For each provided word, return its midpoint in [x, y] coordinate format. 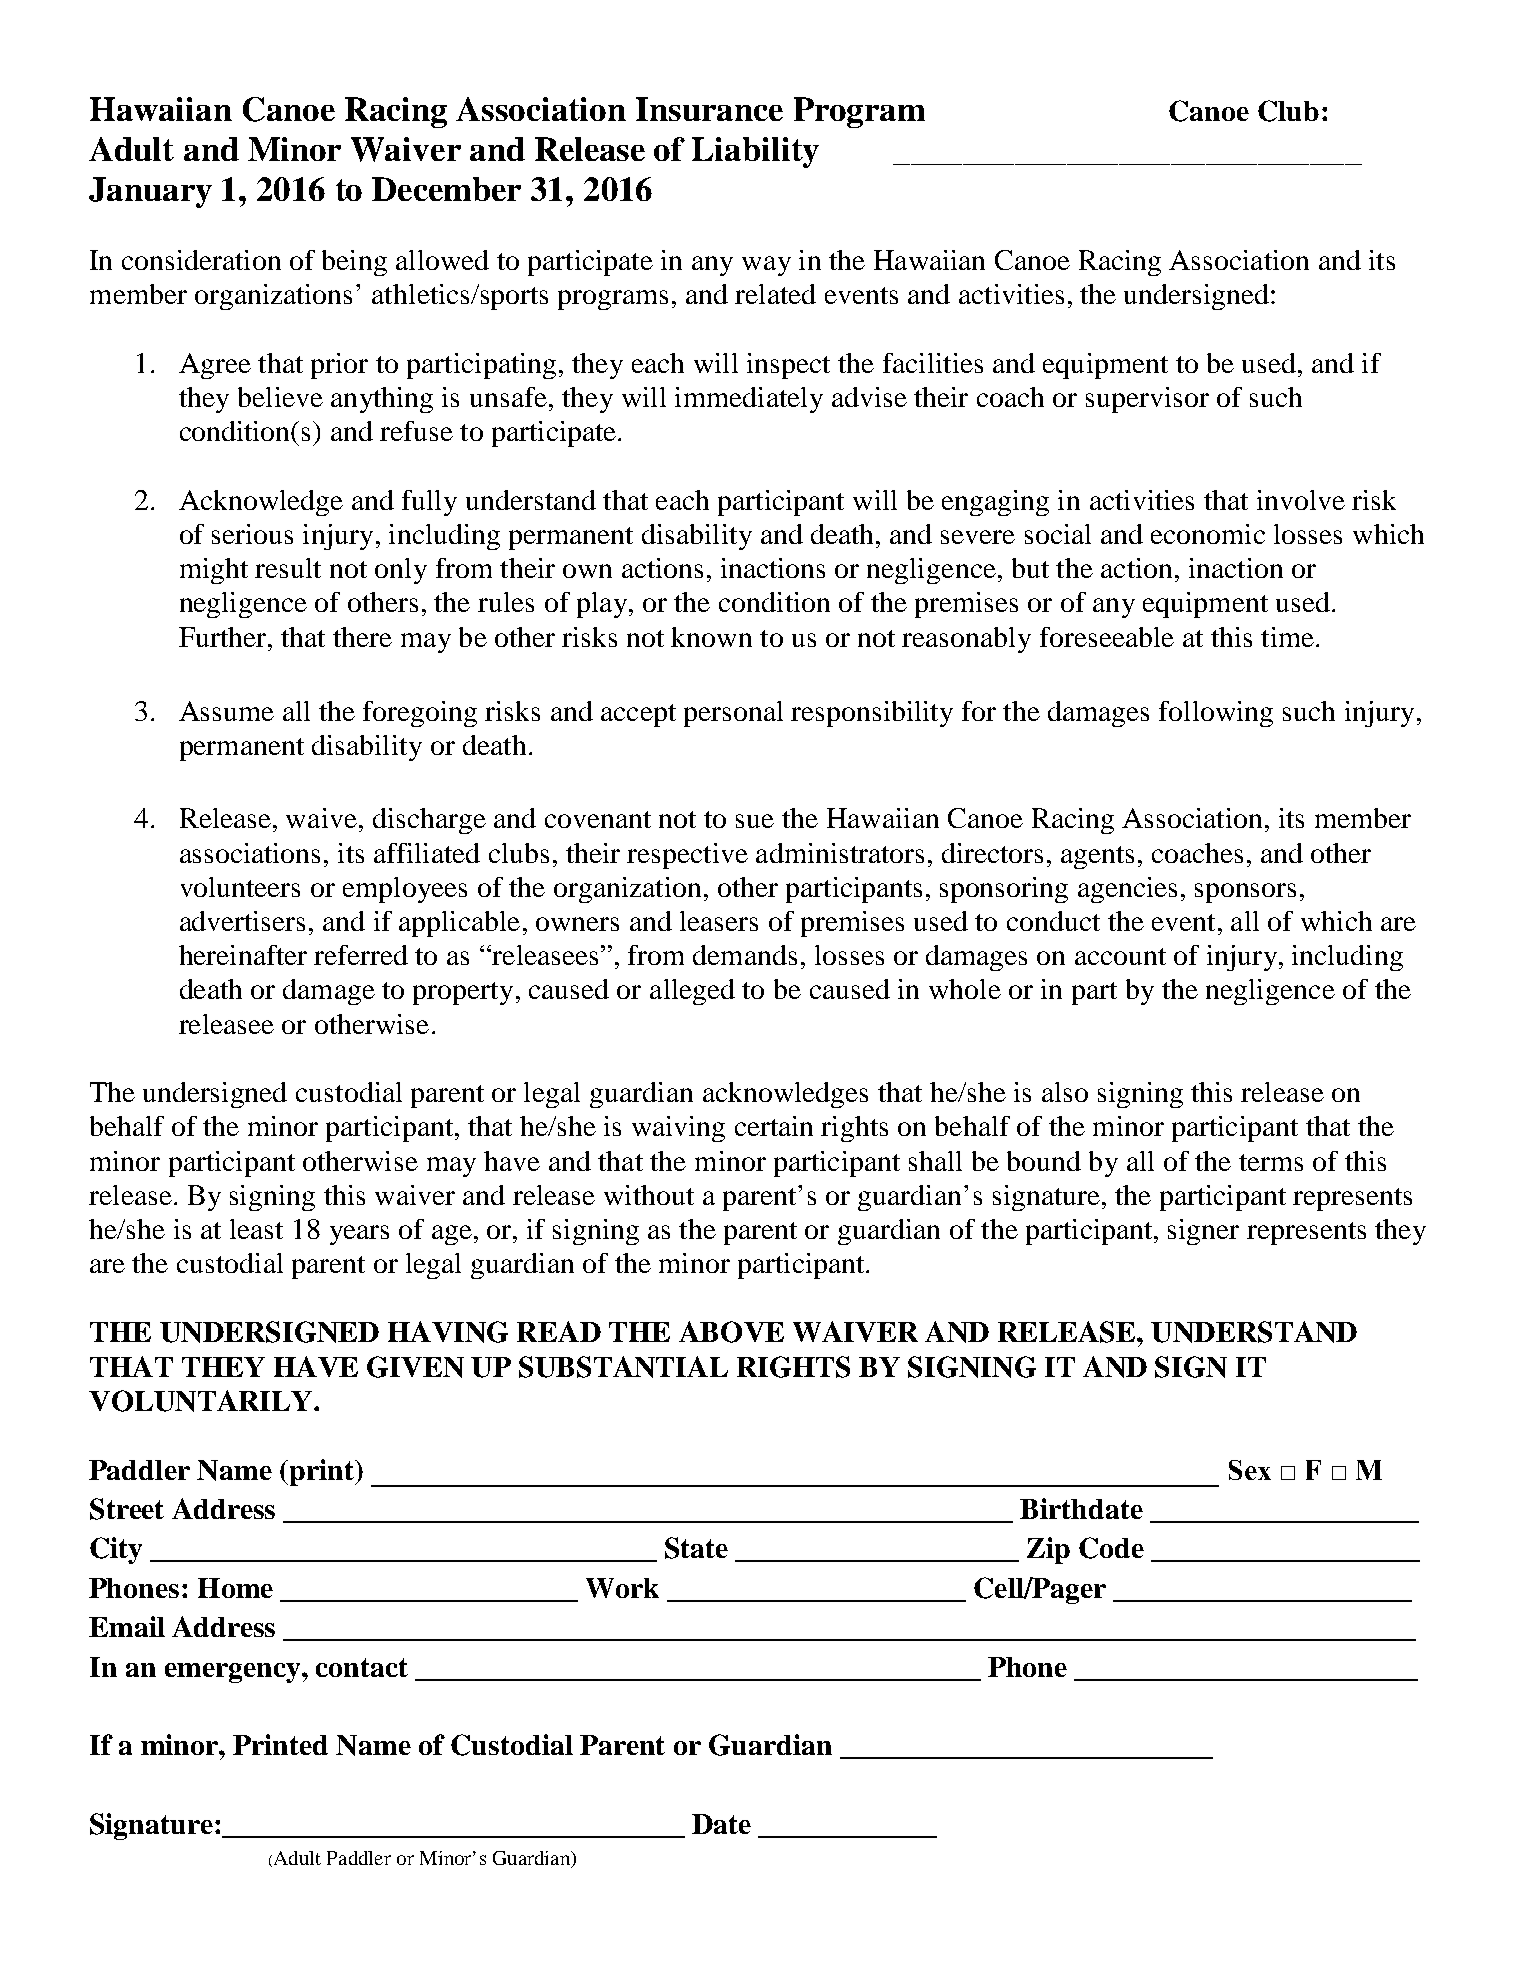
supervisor [1147, 400]
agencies [1127, 890]
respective [687, 856]
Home [235, 1588]
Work [622, 1588]
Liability [755, 152]
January [150, 192]
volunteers [240, 887]
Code [1111, 1548]
